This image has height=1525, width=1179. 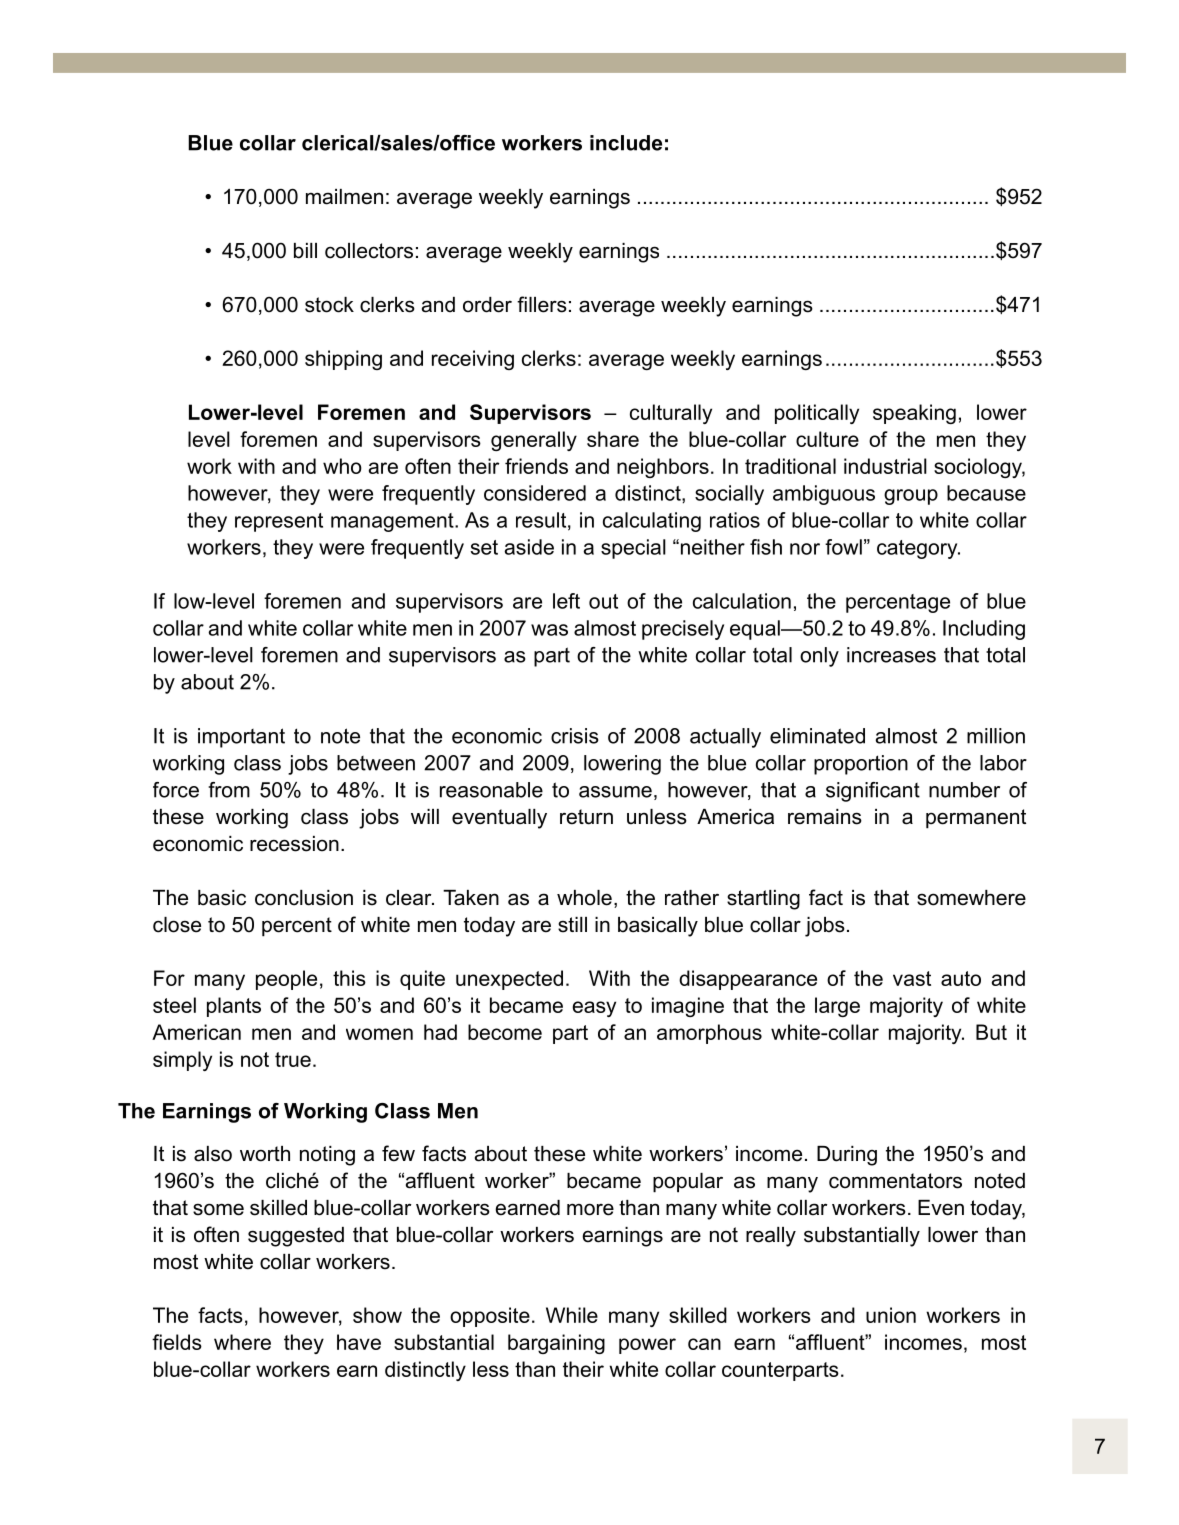 I want to click on include, so click(x=626, y=143).
